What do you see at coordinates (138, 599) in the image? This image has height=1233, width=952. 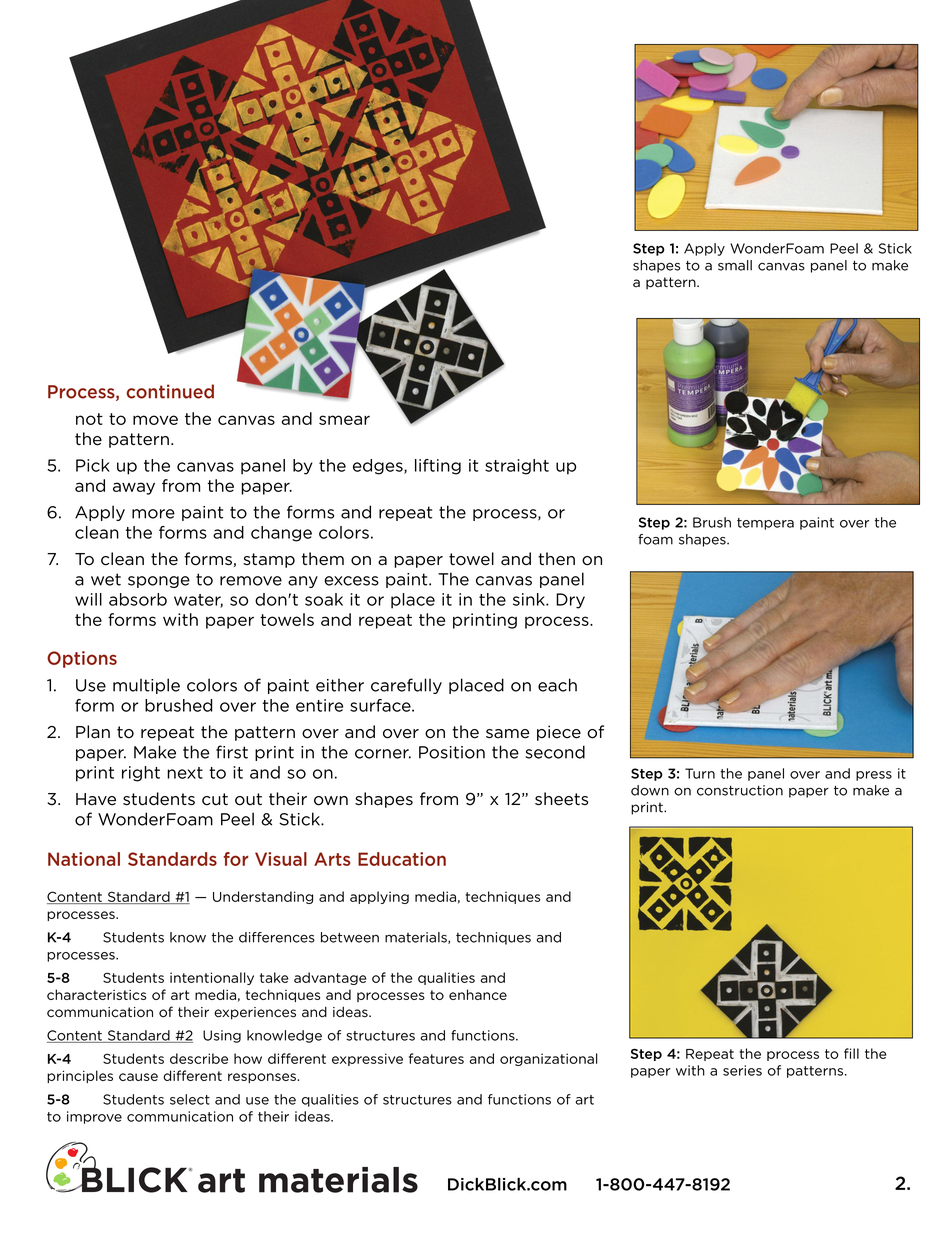 I see `absorb` at bounding box center [138, 599].
